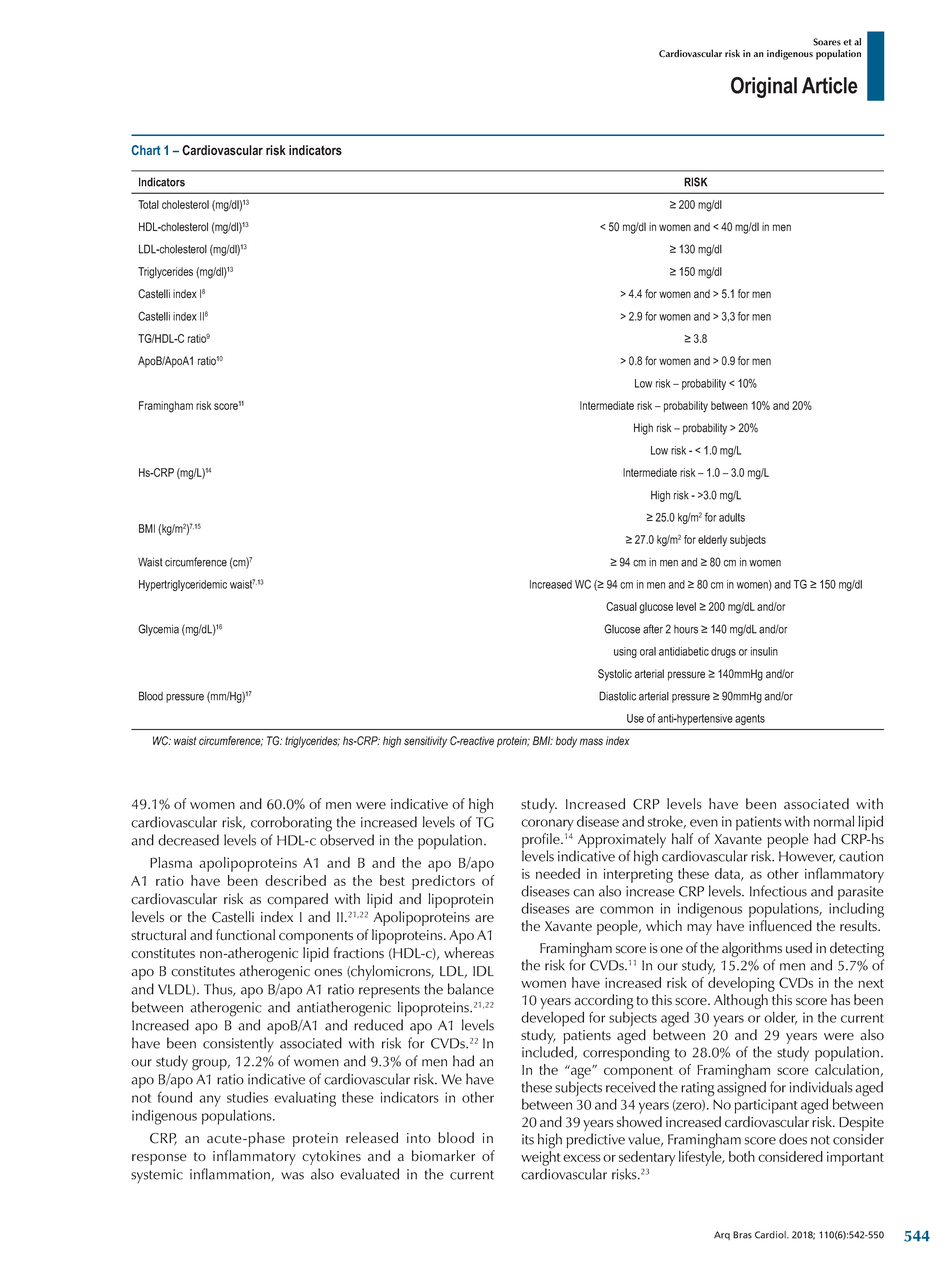  What do you see at coordinates (146, 150) in the screenshot?
I see `Chart` at bounding box center [146, 150].
